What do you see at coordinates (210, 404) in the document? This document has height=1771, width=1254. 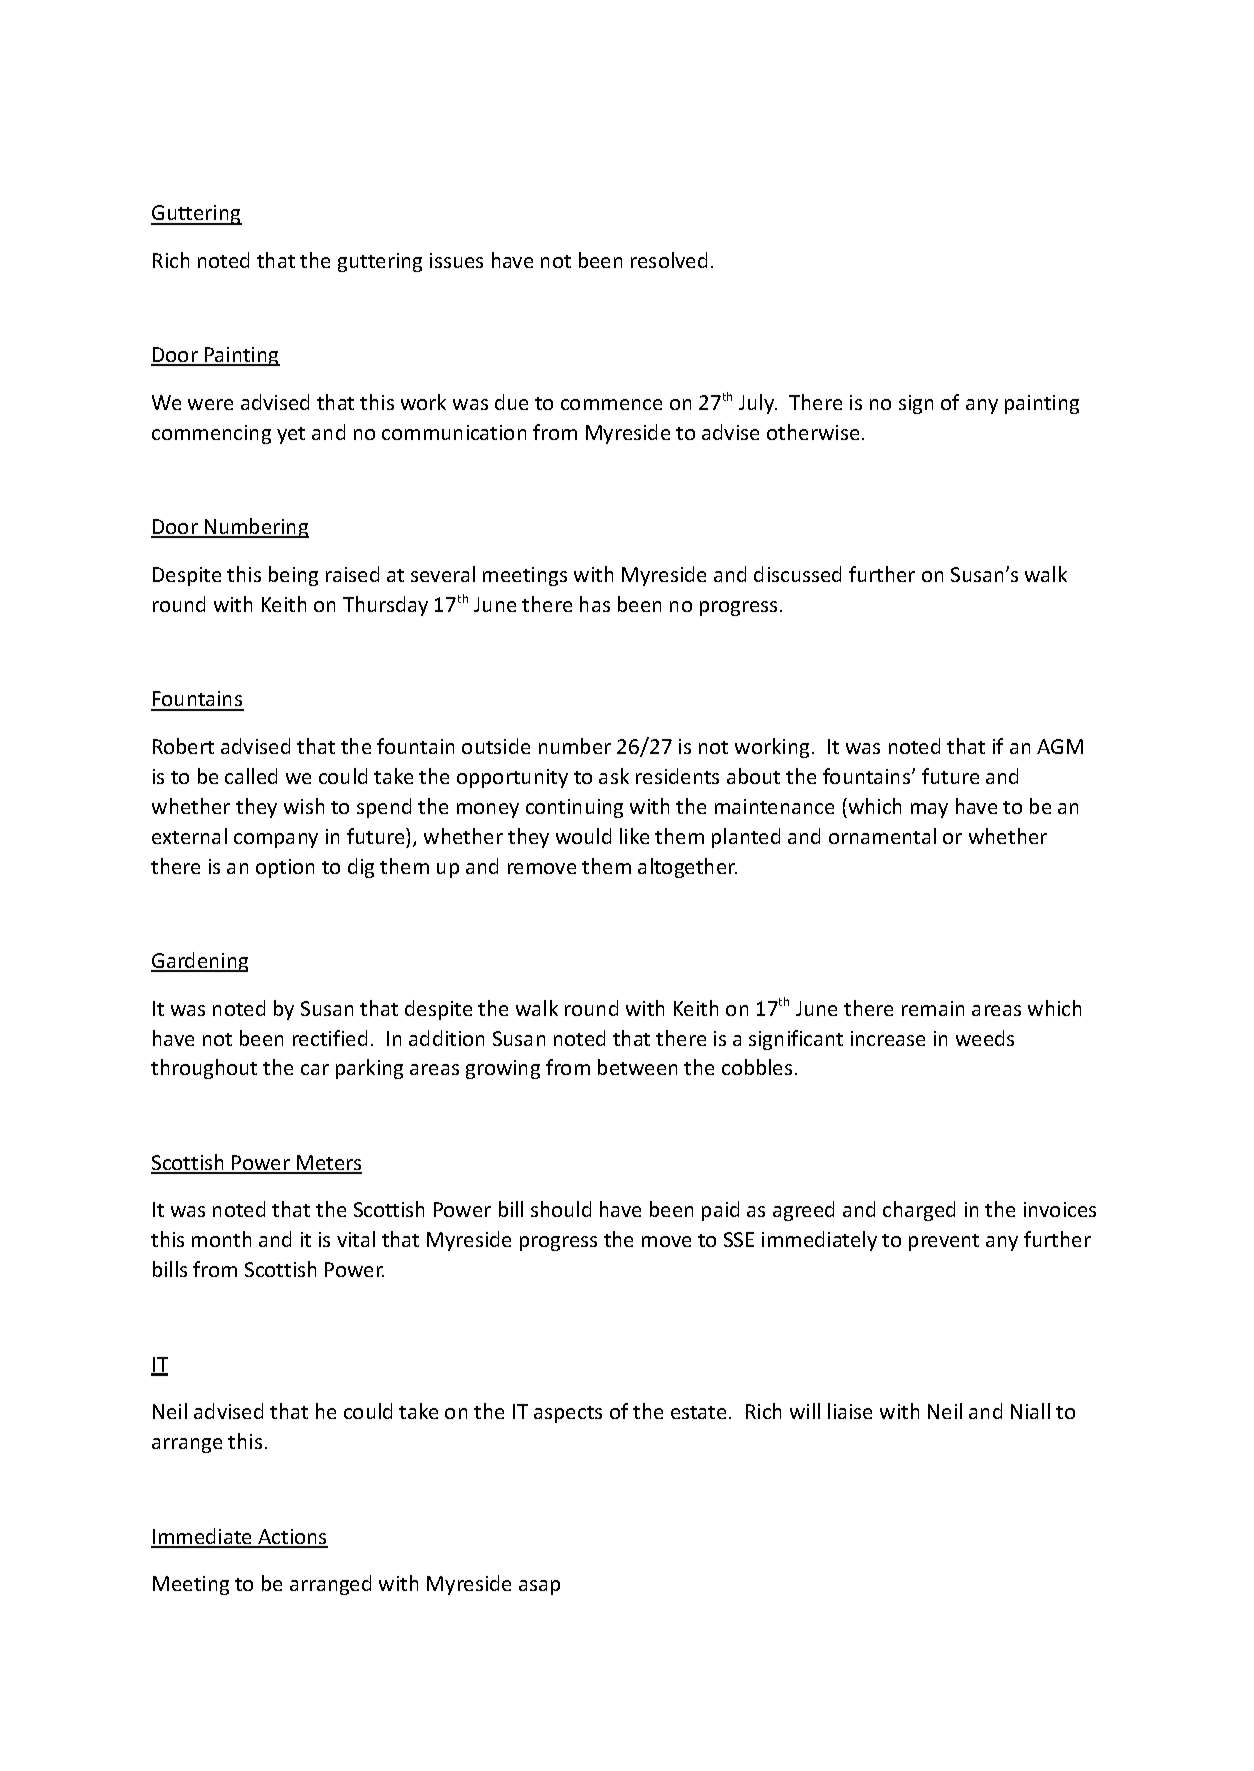 I see `were` at bounding box center [210, 404].
